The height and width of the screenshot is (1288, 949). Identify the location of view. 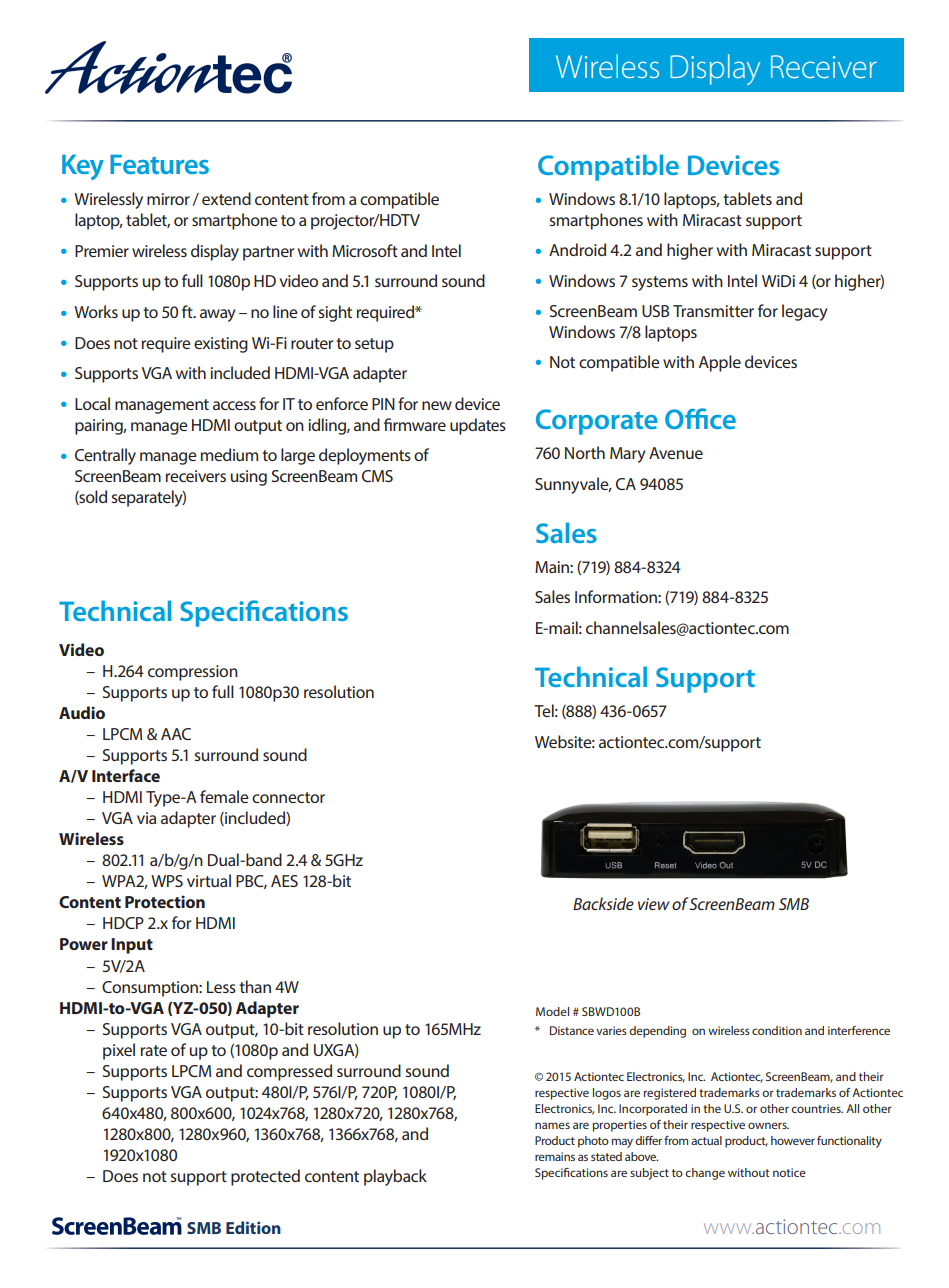
(654, 904).
